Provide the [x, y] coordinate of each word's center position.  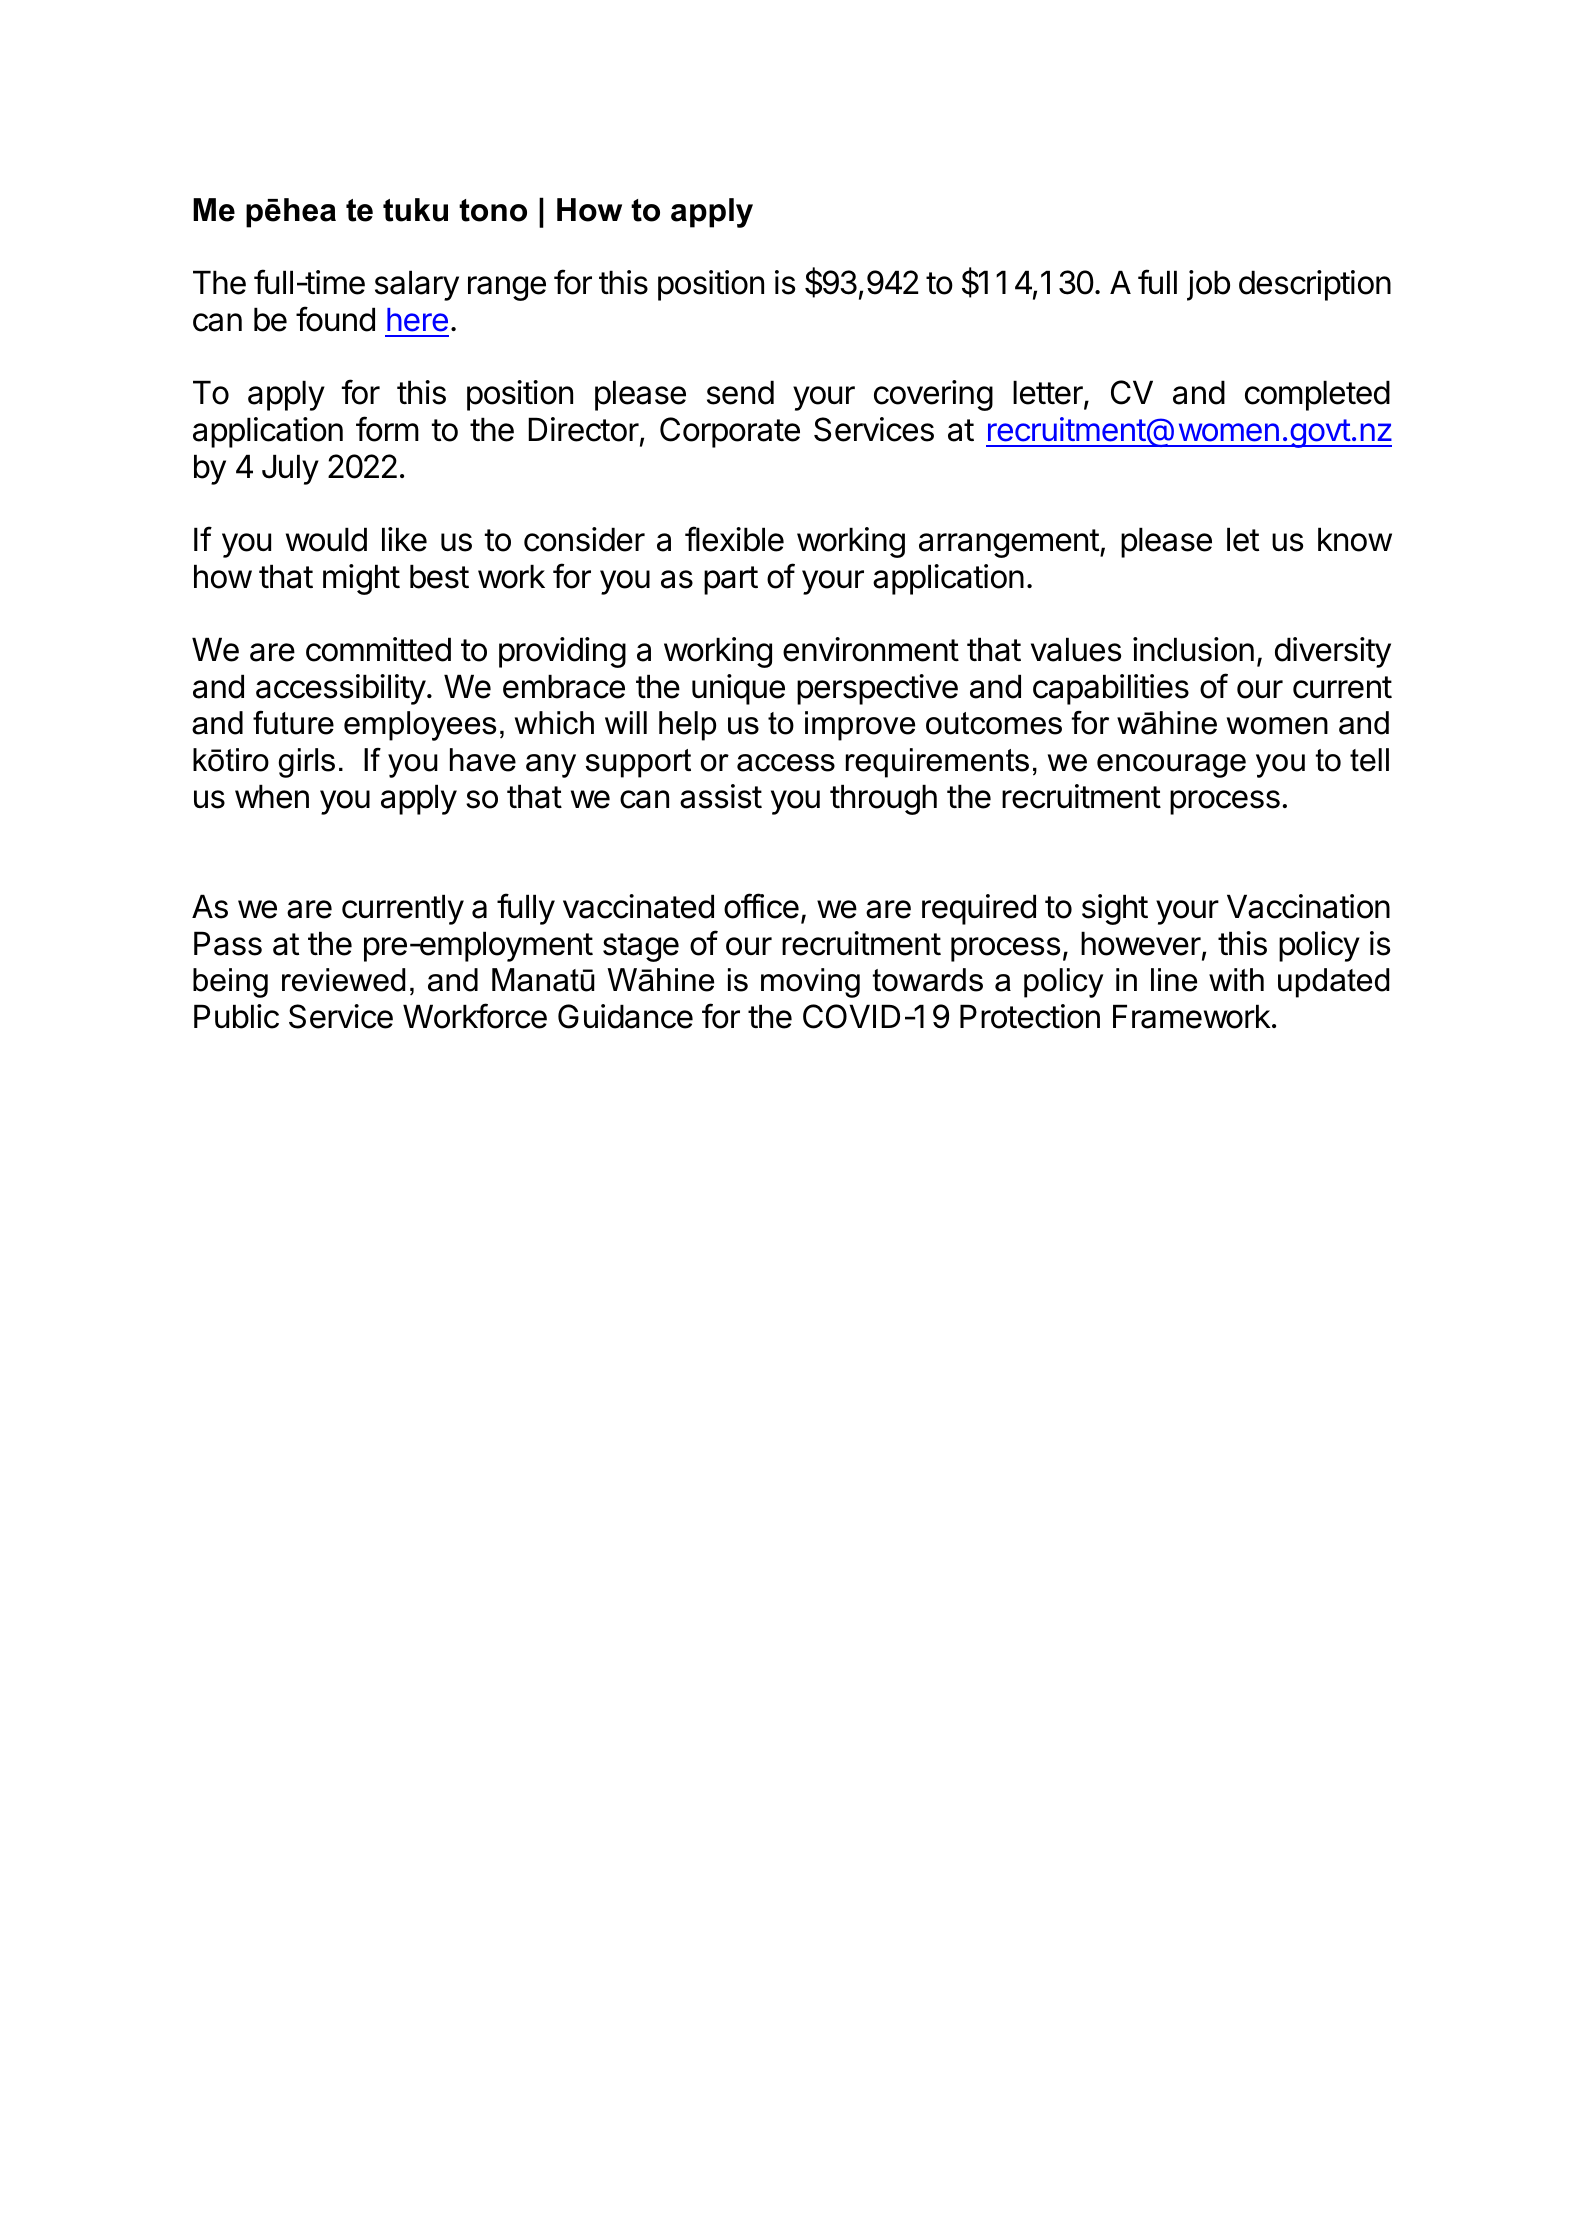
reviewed [343, 980]
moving [810, 983]
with [1236, 979]
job [1208, 285]
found [335, 319]
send [740, 392]
